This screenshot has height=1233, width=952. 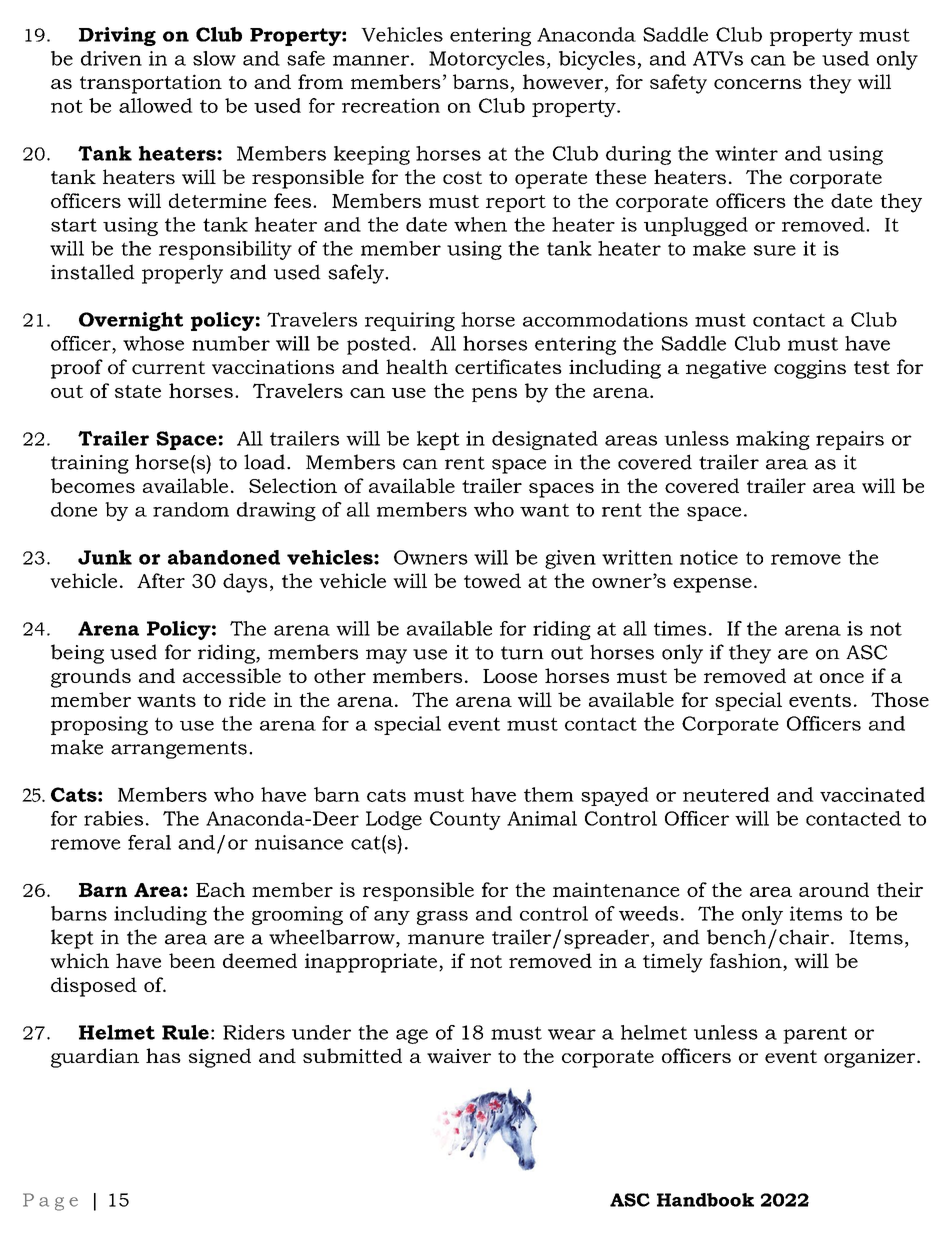 What do you see at coordinates (746, 153) in the screenshot?
I see `winter` at bounding box center [746, 153].
